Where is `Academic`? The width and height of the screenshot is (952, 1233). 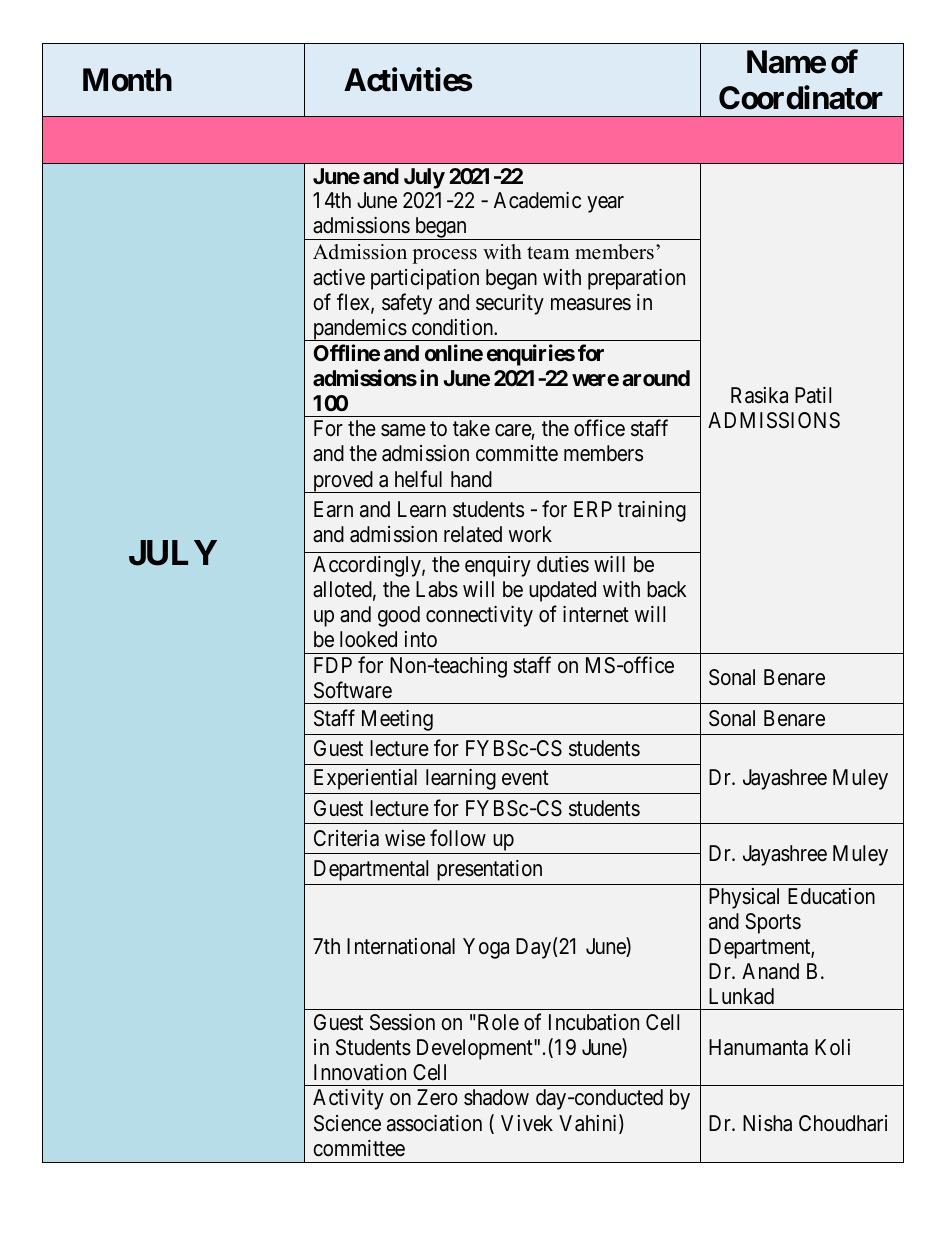 Academic is located at coordinates (537, 200).
